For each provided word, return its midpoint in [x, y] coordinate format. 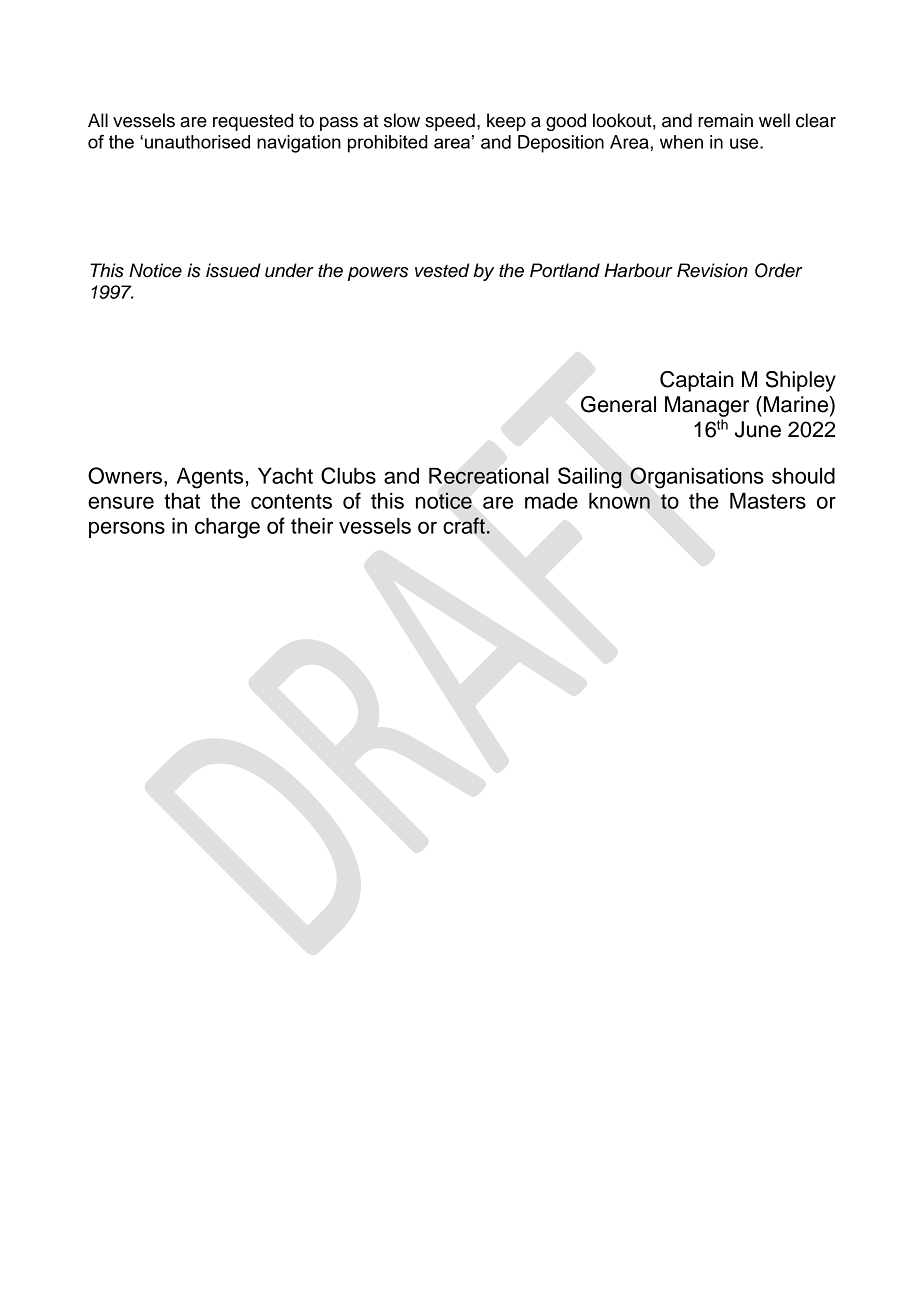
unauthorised [197, 142]
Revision [712, 270]
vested [442, 270]
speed [450, 122]
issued [233, 270]
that [182, 501]
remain [725, 120]
